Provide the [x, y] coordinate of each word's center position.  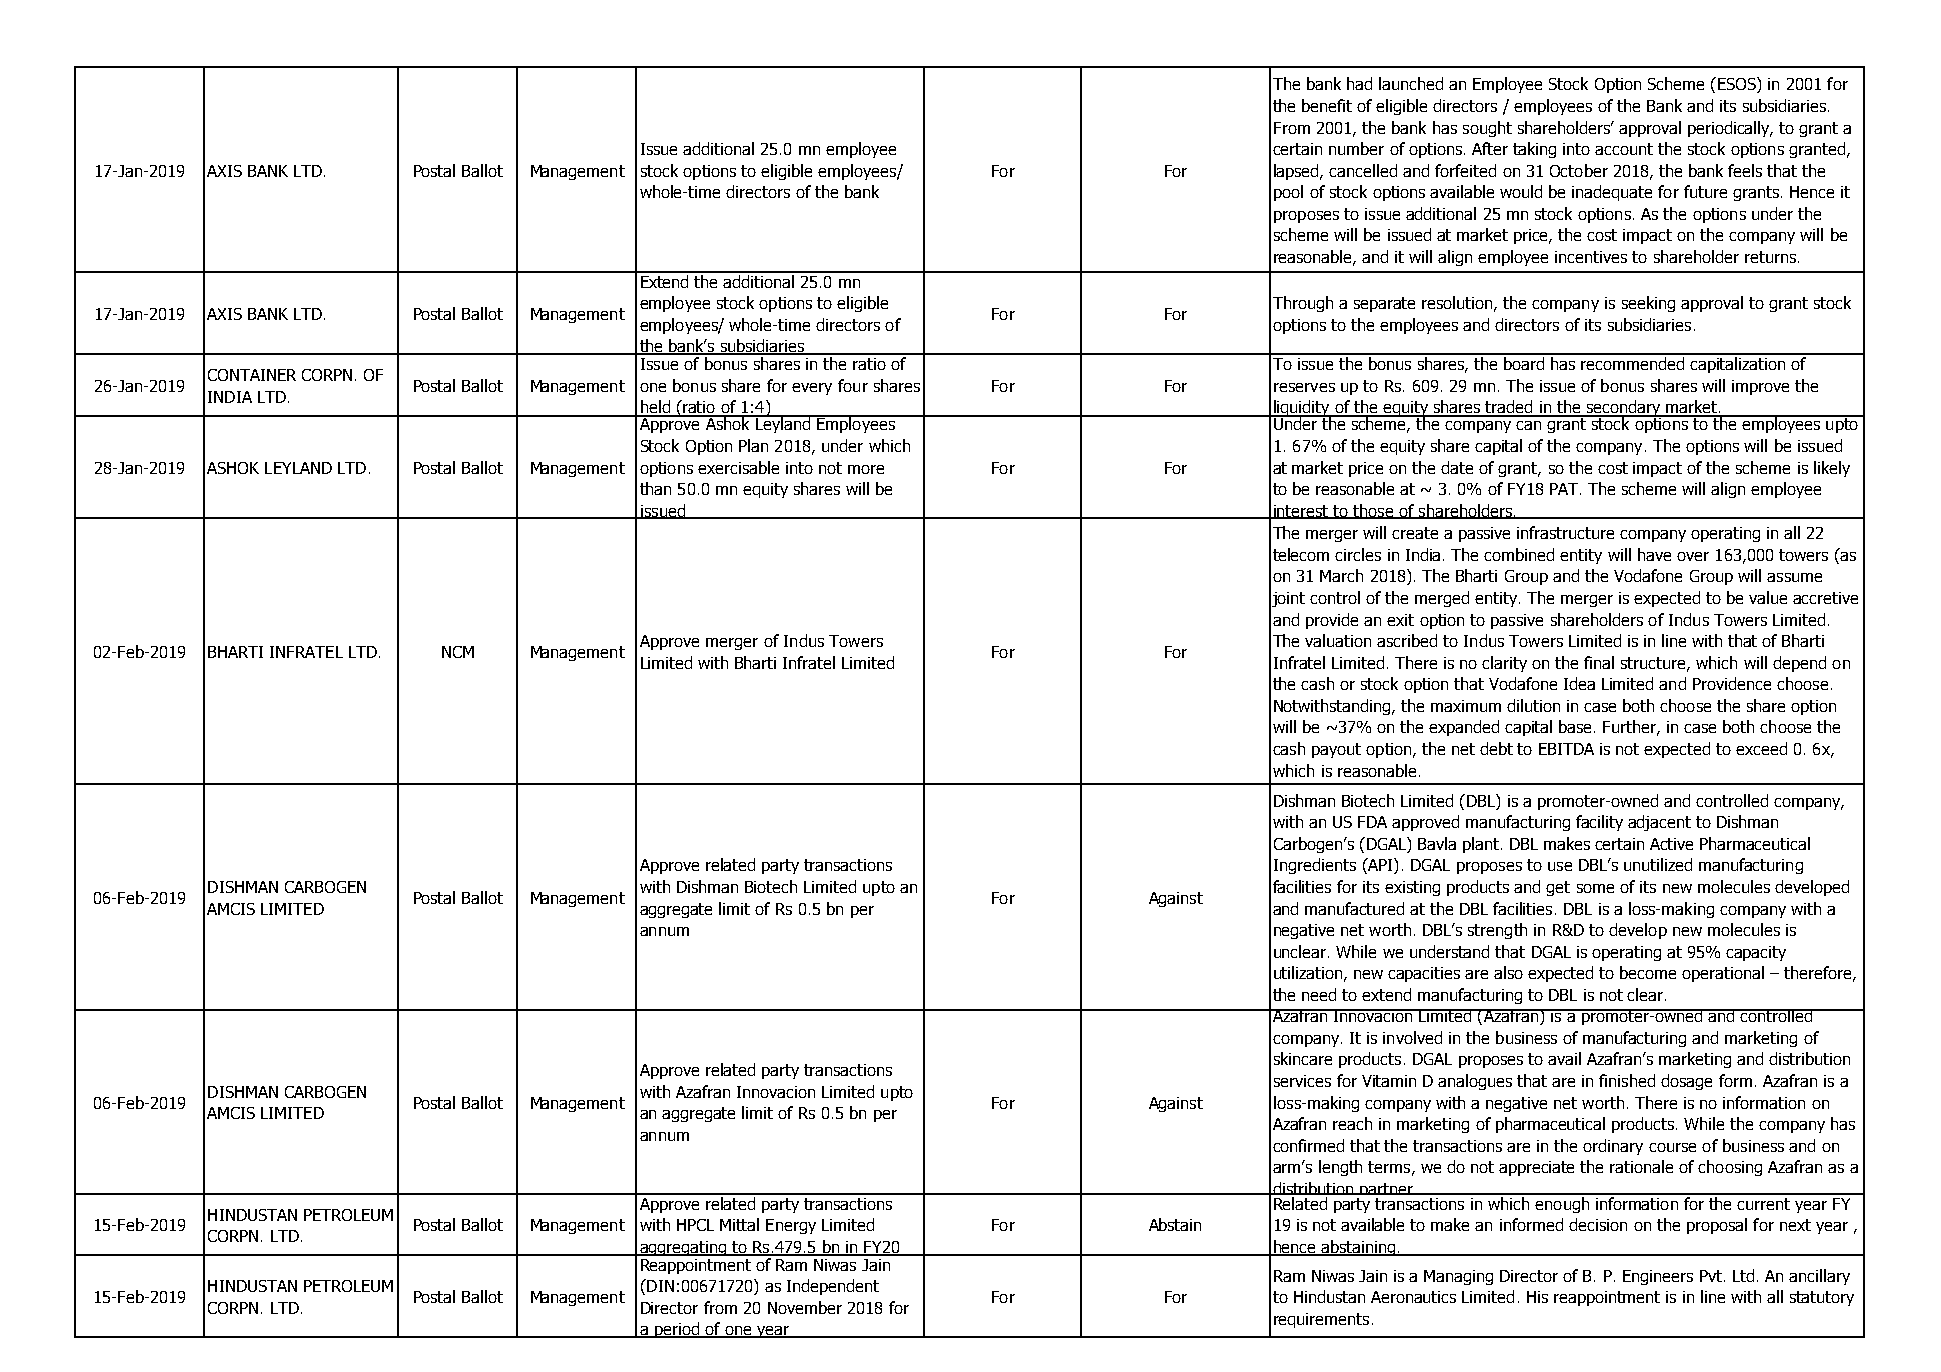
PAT [1565, 489]
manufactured [1354, 908]
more [866, 469]
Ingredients [1315, 866]
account [1624, 149]
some [1595, 888]
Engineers [1658, 1277]
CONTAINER [252, 375]
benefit [1327, 105]
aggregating [683, 1248]
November [805, 1307]
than [655, 488]
